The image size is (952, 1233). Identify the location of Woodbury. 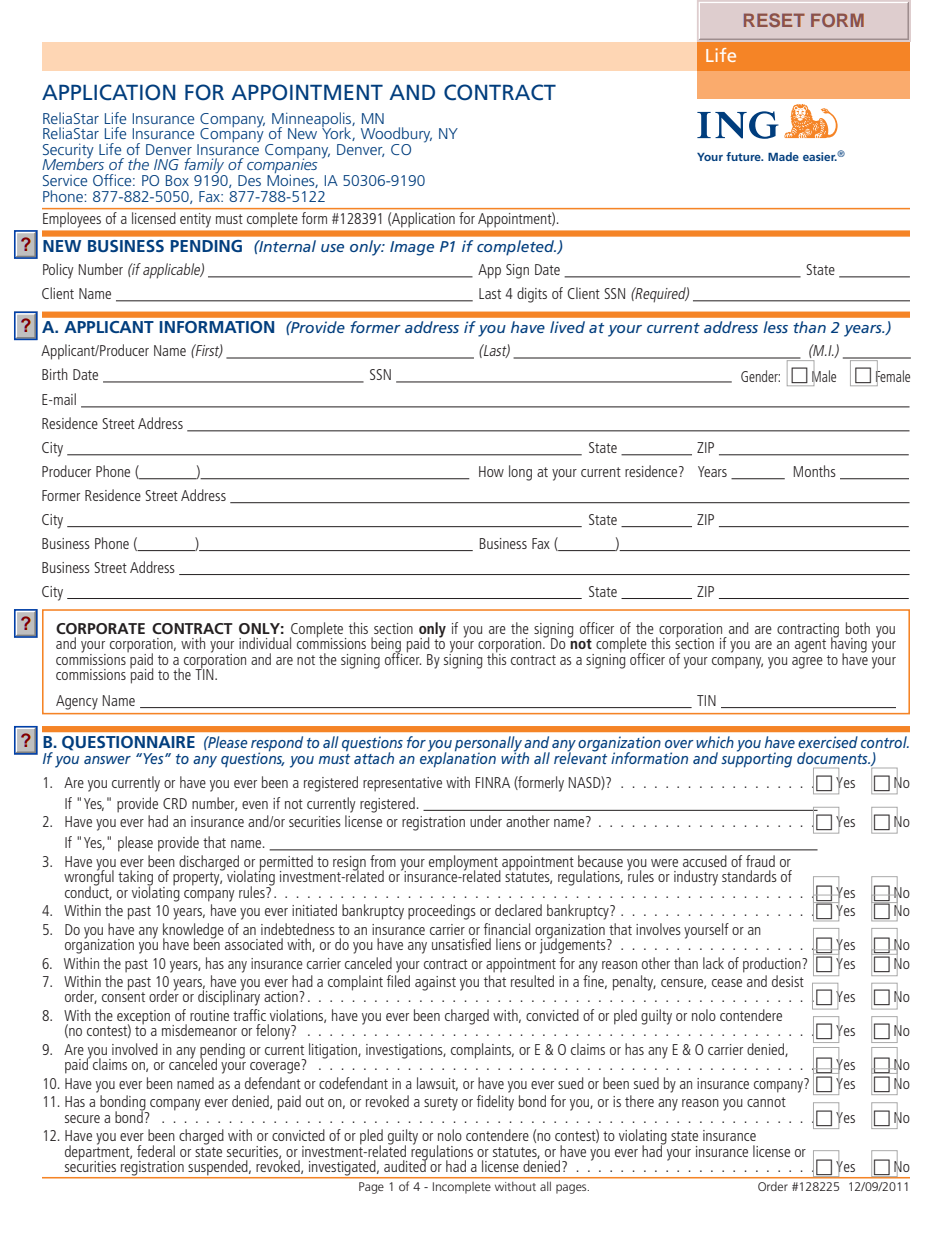
(396, 136).
